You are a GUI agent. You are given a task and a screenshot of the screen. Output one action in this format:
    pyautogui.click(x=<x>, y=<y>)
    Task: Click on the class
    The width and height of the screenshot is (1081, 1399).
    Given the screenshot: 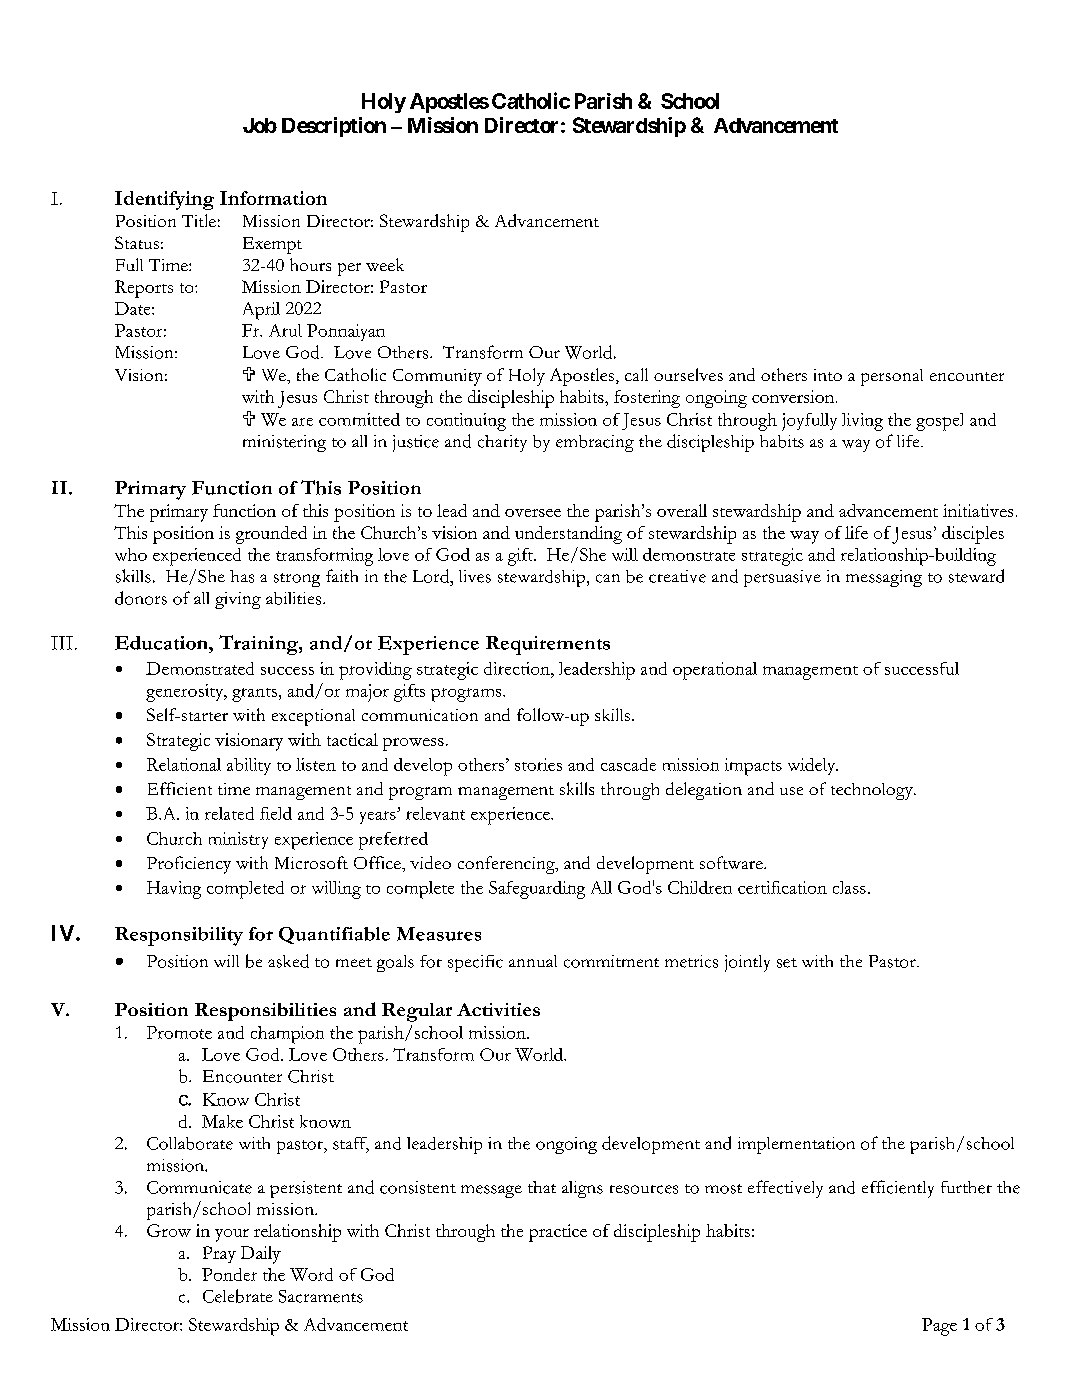 What is the action you would take?
    pyautogui.click(x=849, y=887)
